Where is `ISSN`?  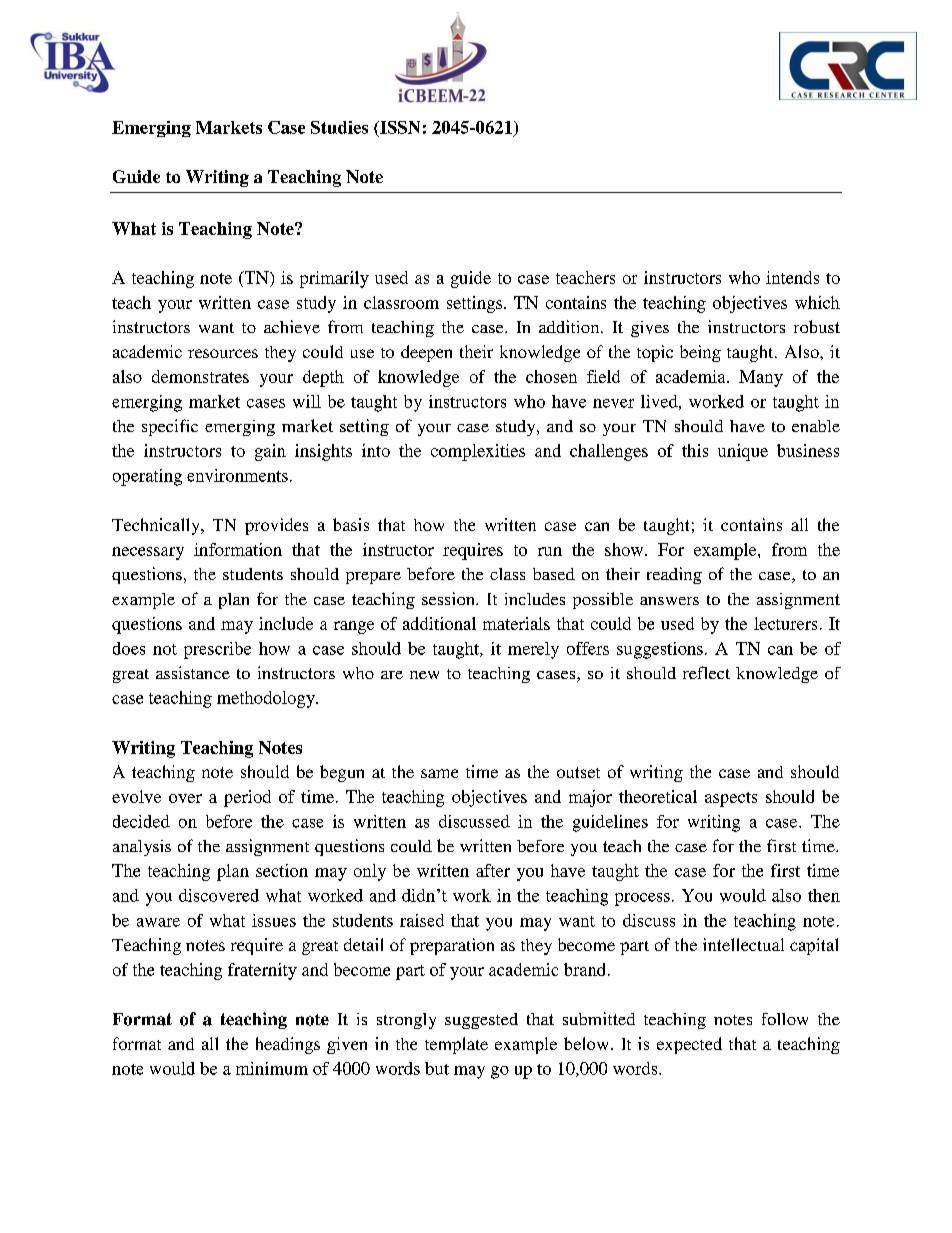
ISSN is located at coordinates (399, 127).
